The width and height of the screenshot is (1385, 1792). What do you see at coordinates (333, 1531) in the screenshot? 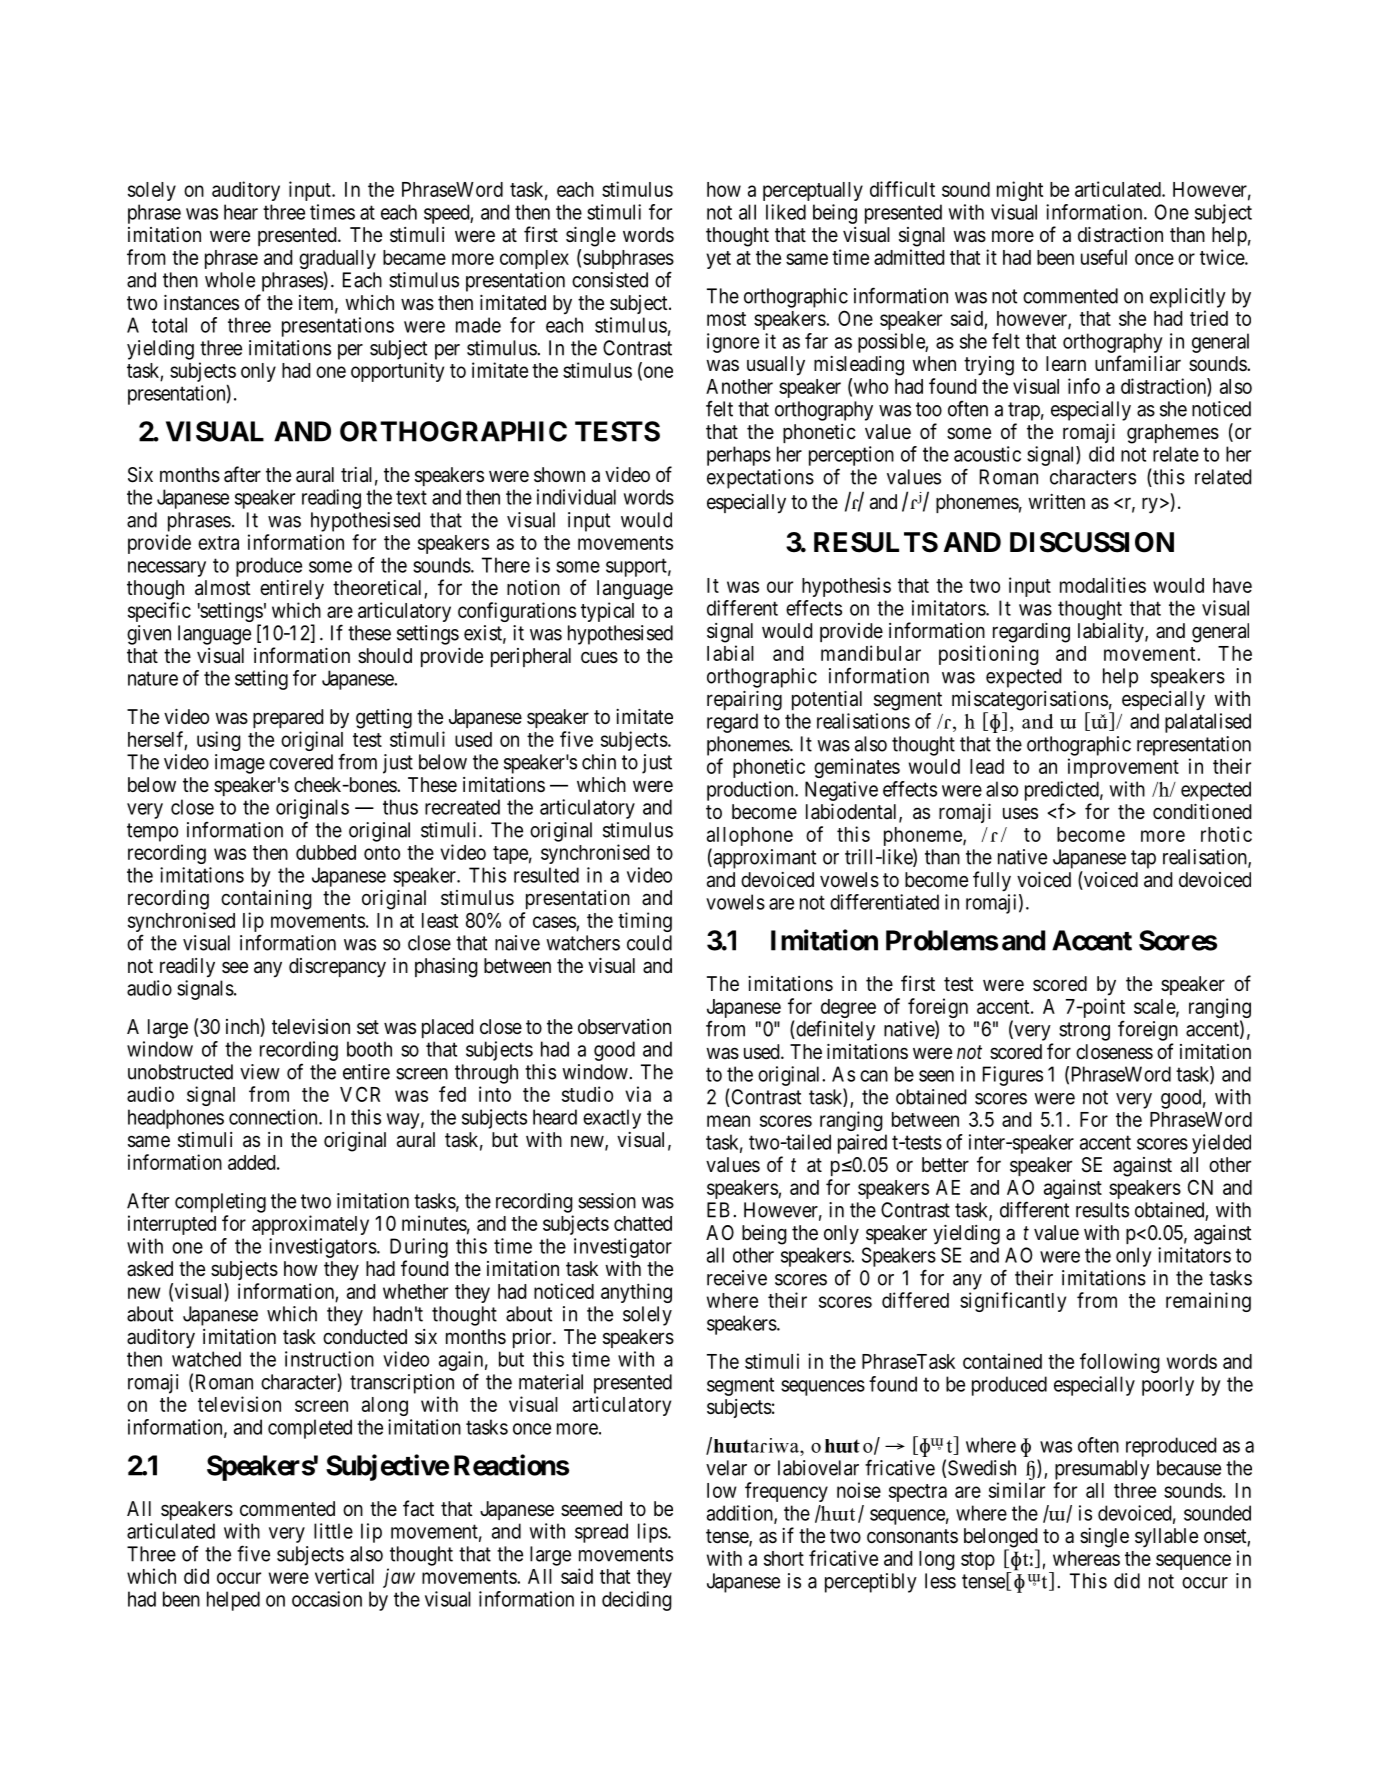
I see `little` at bounding box center [333, 1531].
